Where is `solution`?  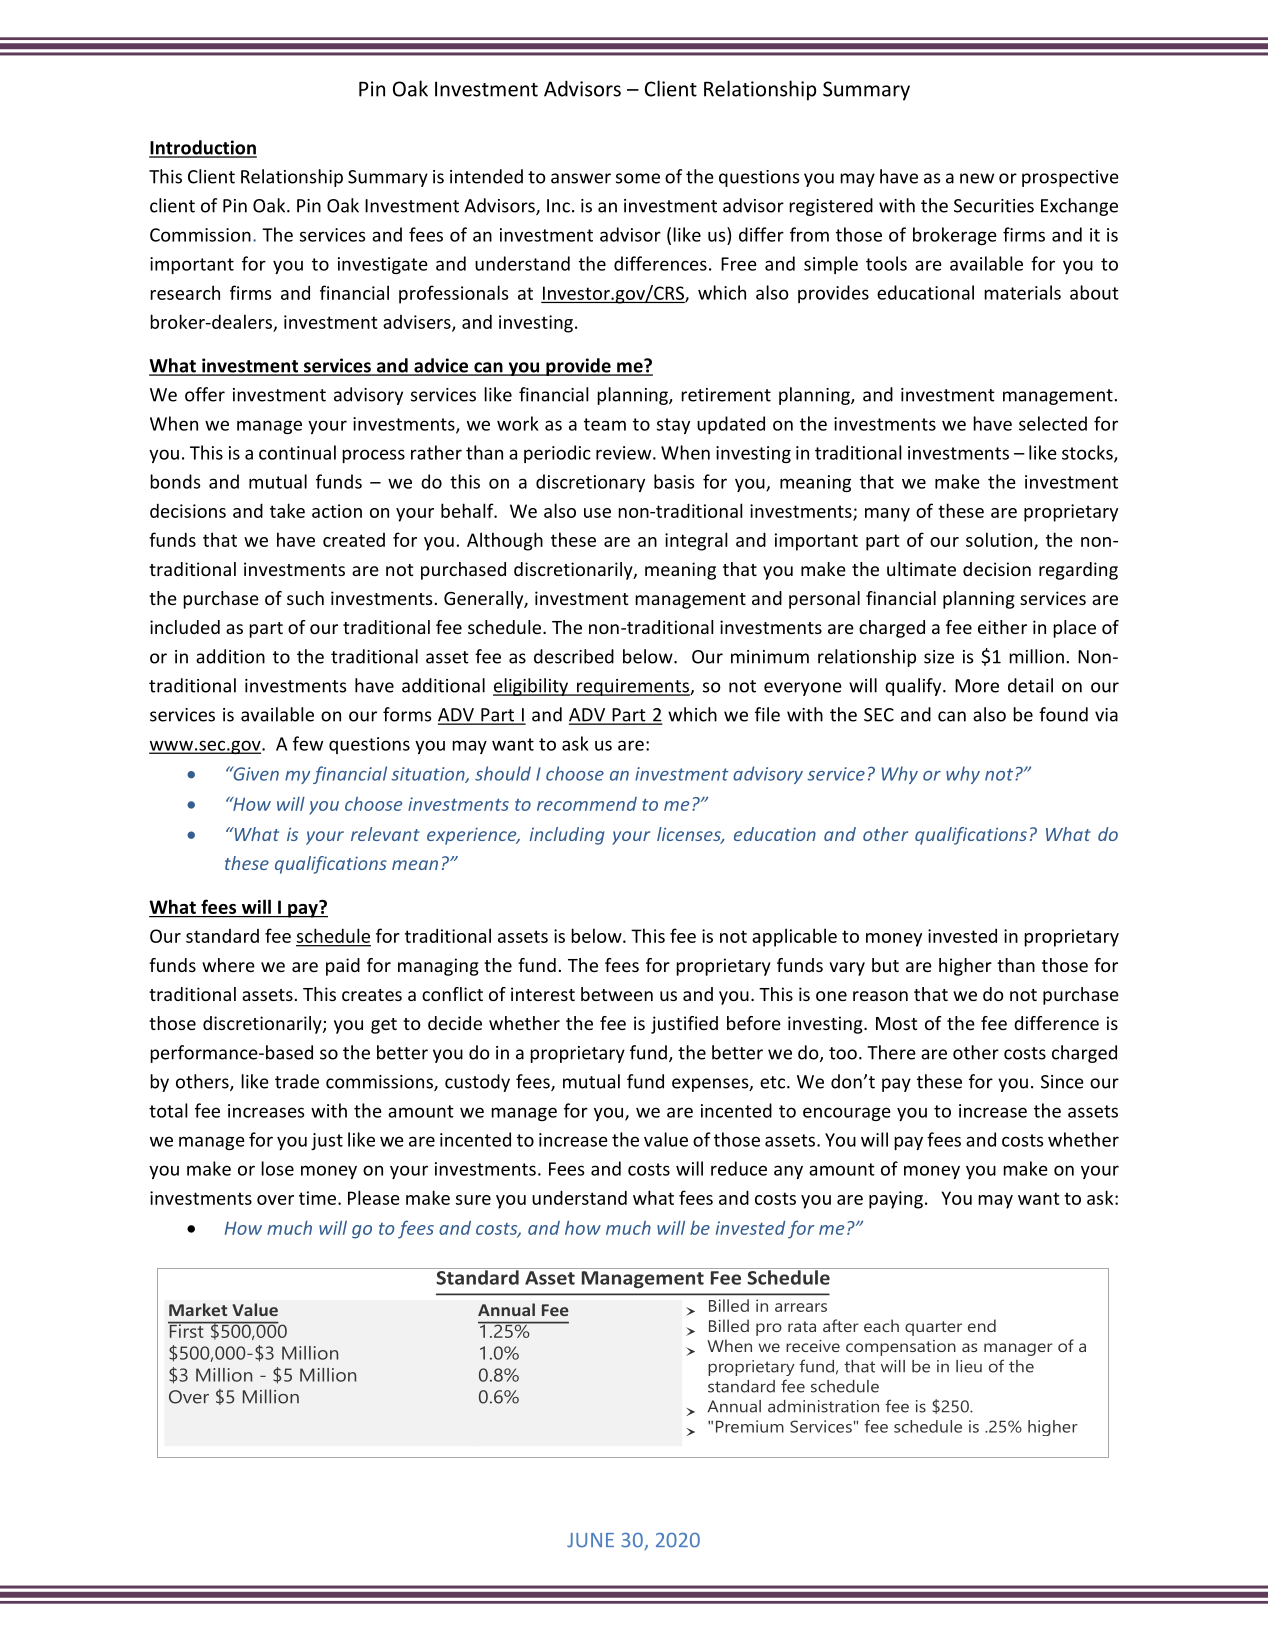
solution is located at coordinates (1000, 540).
